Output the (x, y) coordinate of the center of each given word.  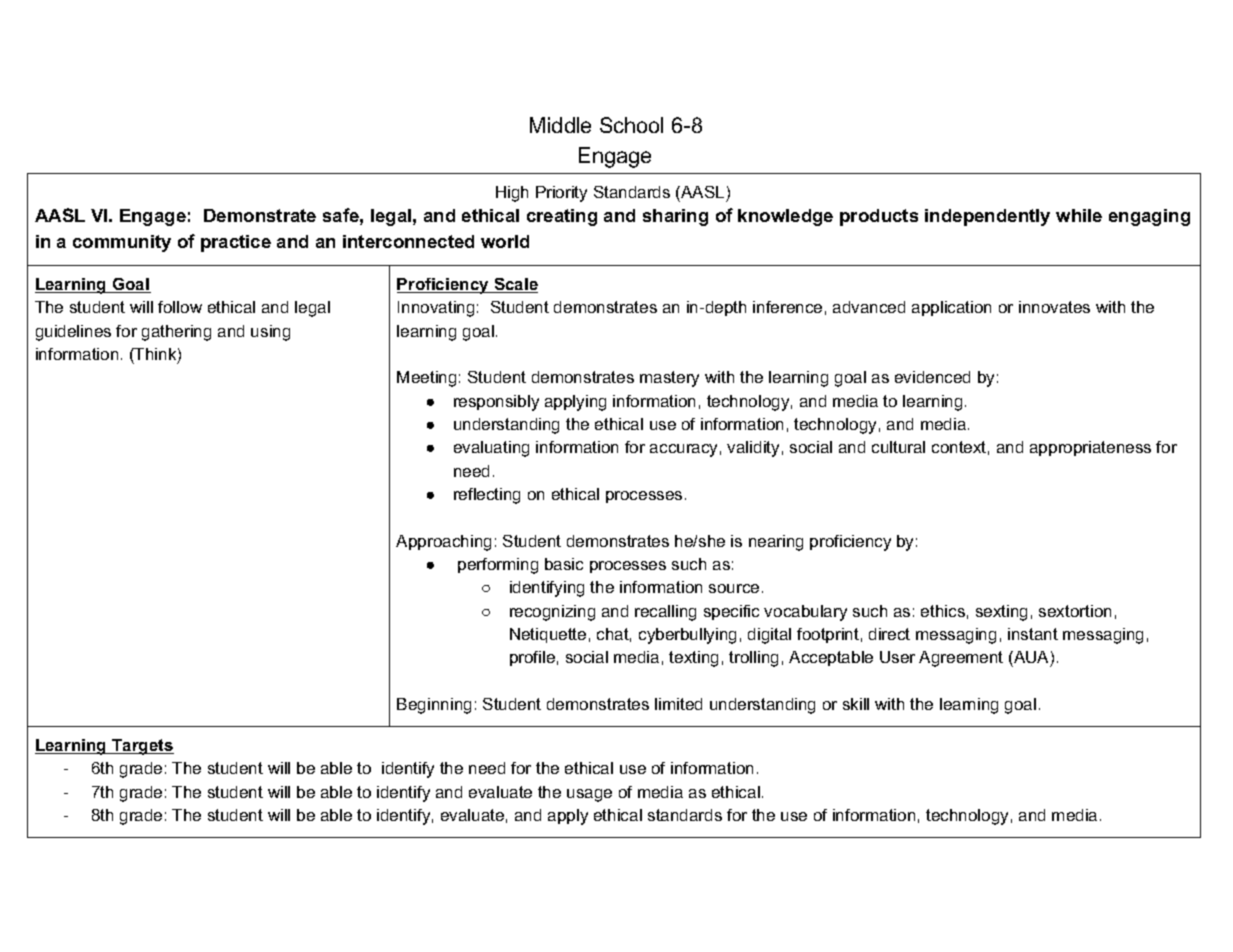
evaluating (491, 449)
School (631, 125)
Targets (142, 747)
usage (589, 795)
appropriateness (1090, 448)
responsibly (496, 403)
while (1079, 215)
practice (236, 243)
